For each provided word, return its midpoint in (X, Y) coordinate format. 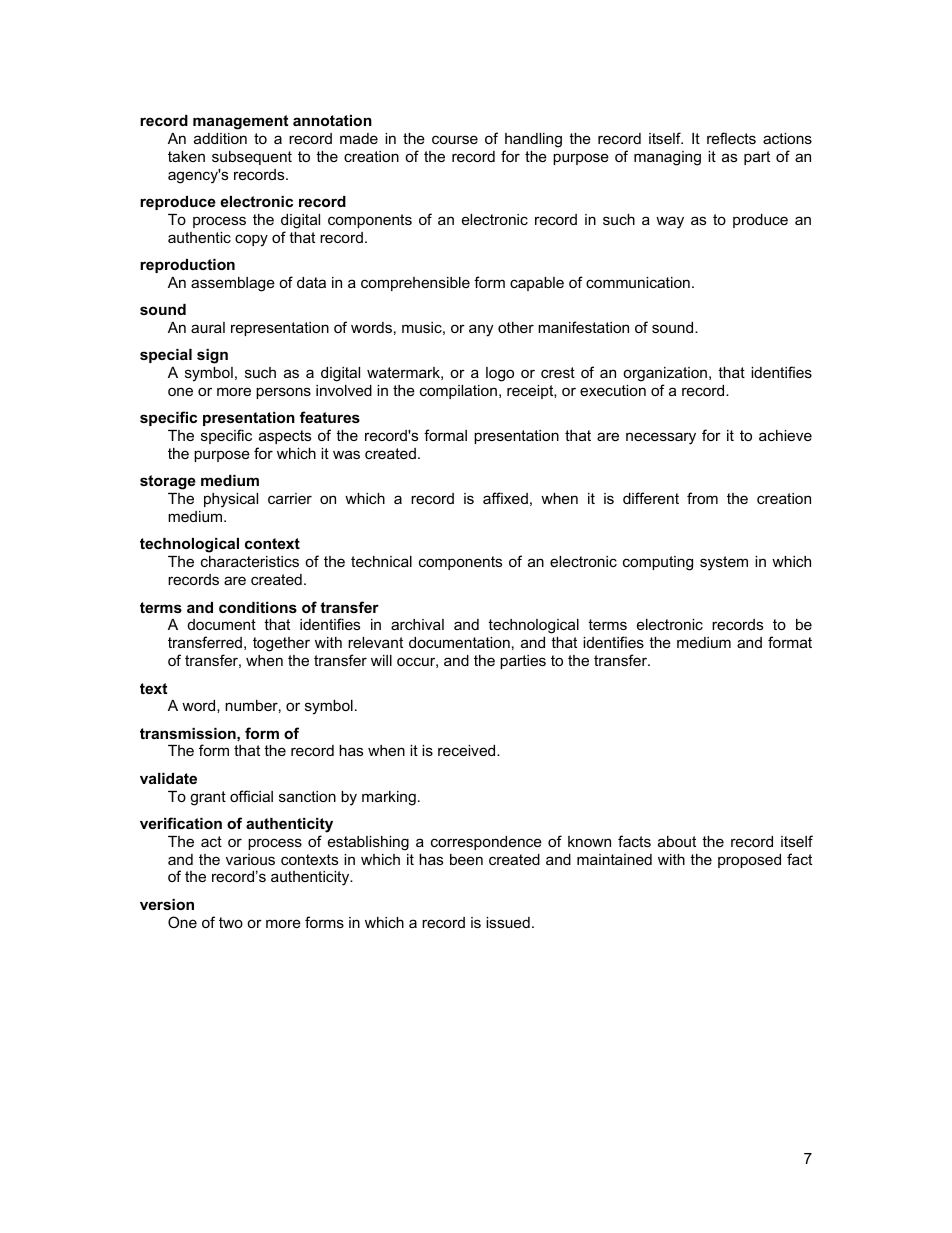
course (455, 139)
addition (220, 138)
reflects (731, 138)
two (231, 922)
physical (231, 500)
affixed (505, 498)
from (702, 498)
